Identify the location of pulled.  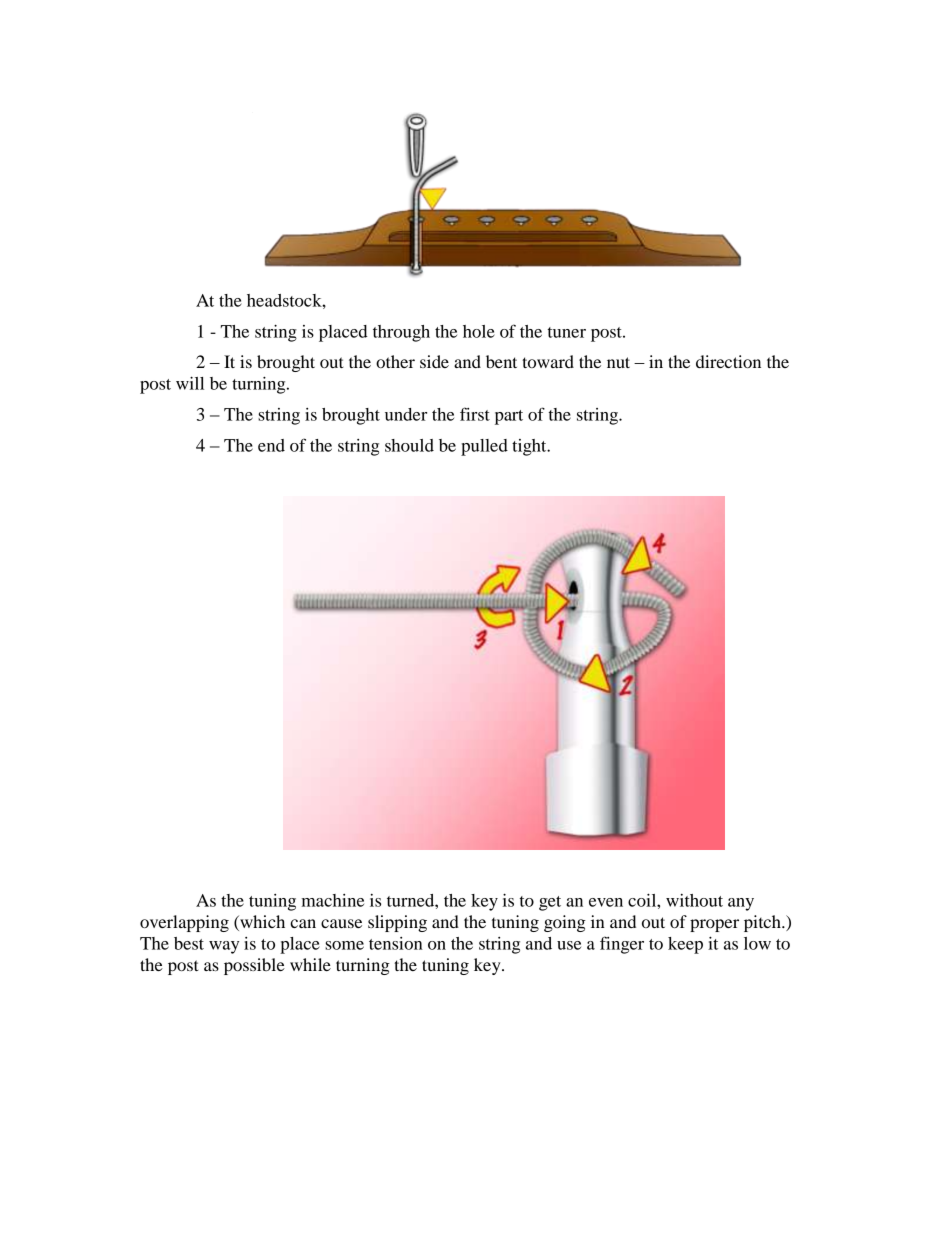
(484, 447).
